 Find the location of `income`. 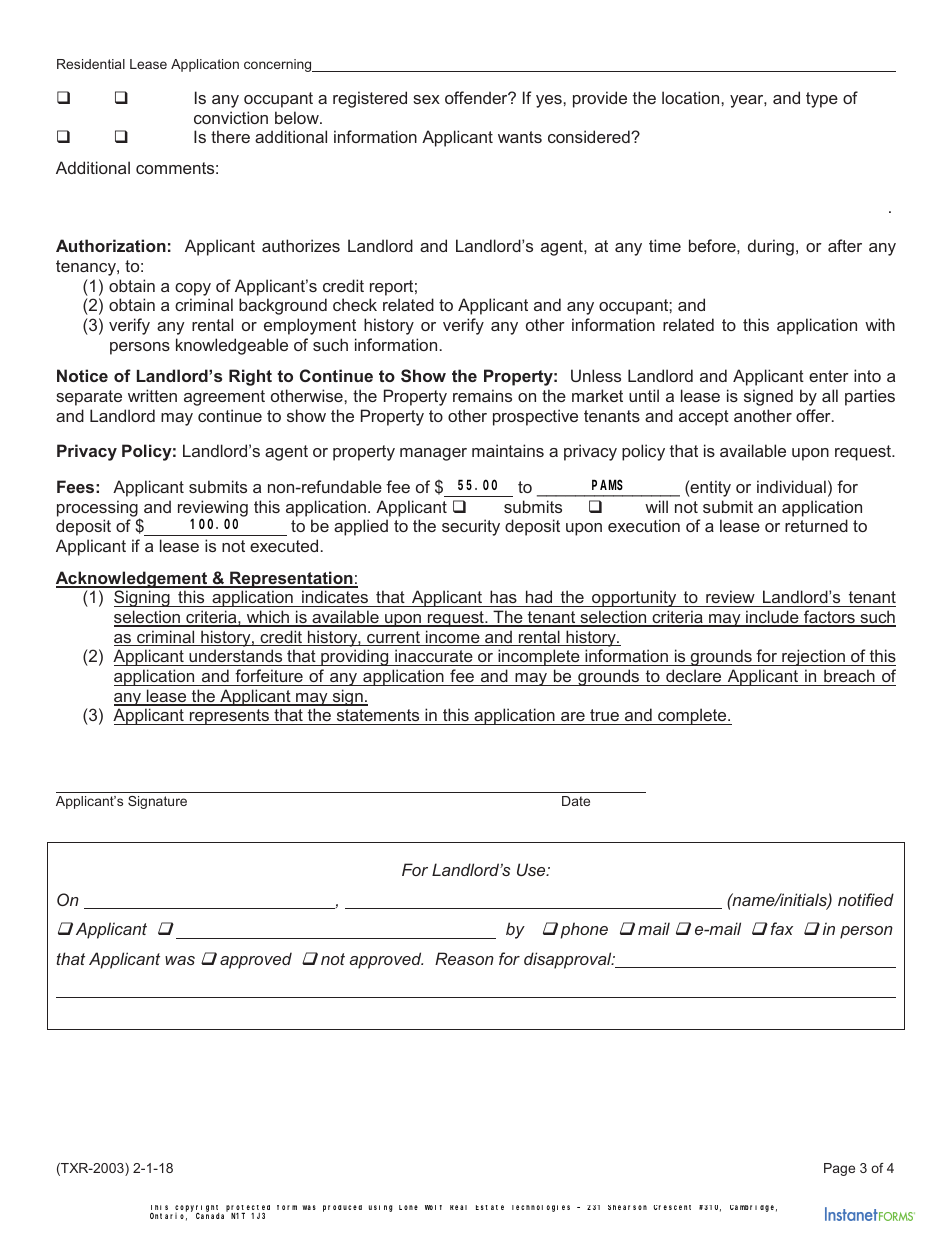

income is located at coordinates (452, 638).
